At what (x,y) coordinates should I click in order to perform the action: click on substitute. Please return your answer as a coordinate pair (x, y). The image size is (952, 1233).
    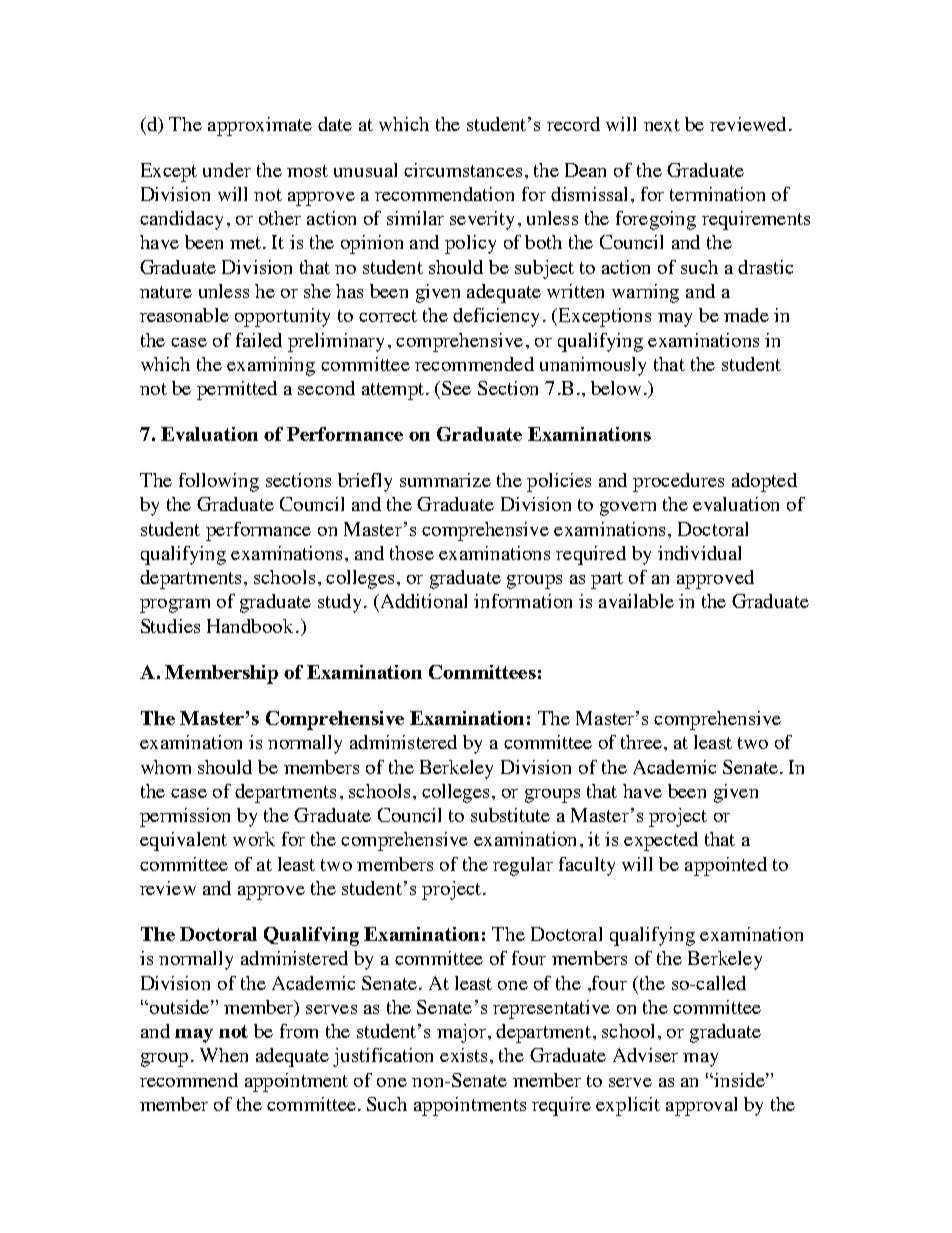
    Looking at the image, I should click on (510, 815).
